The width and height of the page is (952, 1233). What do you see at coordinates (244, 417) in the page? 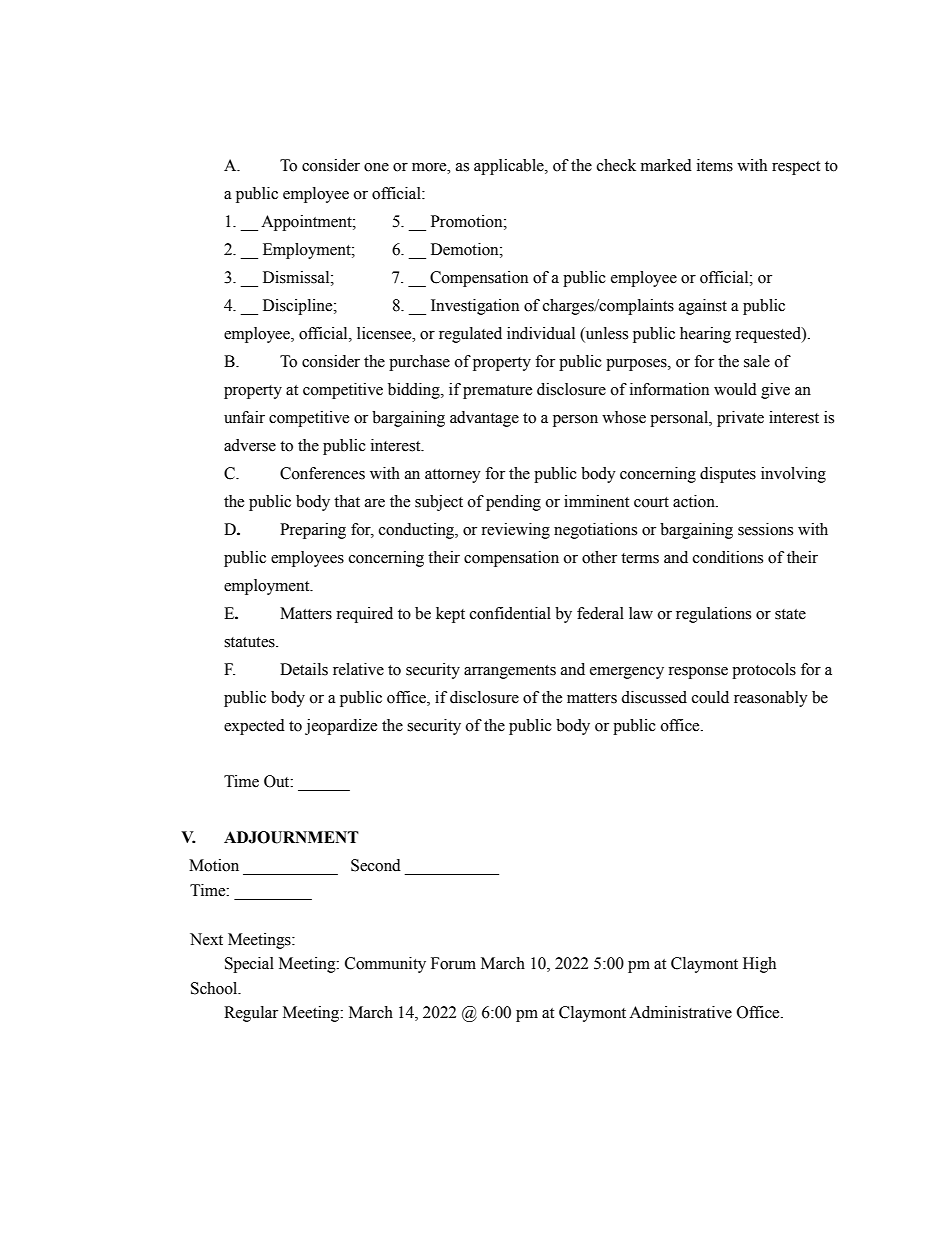
I see `unfair` at bounding box center [244, 417].
